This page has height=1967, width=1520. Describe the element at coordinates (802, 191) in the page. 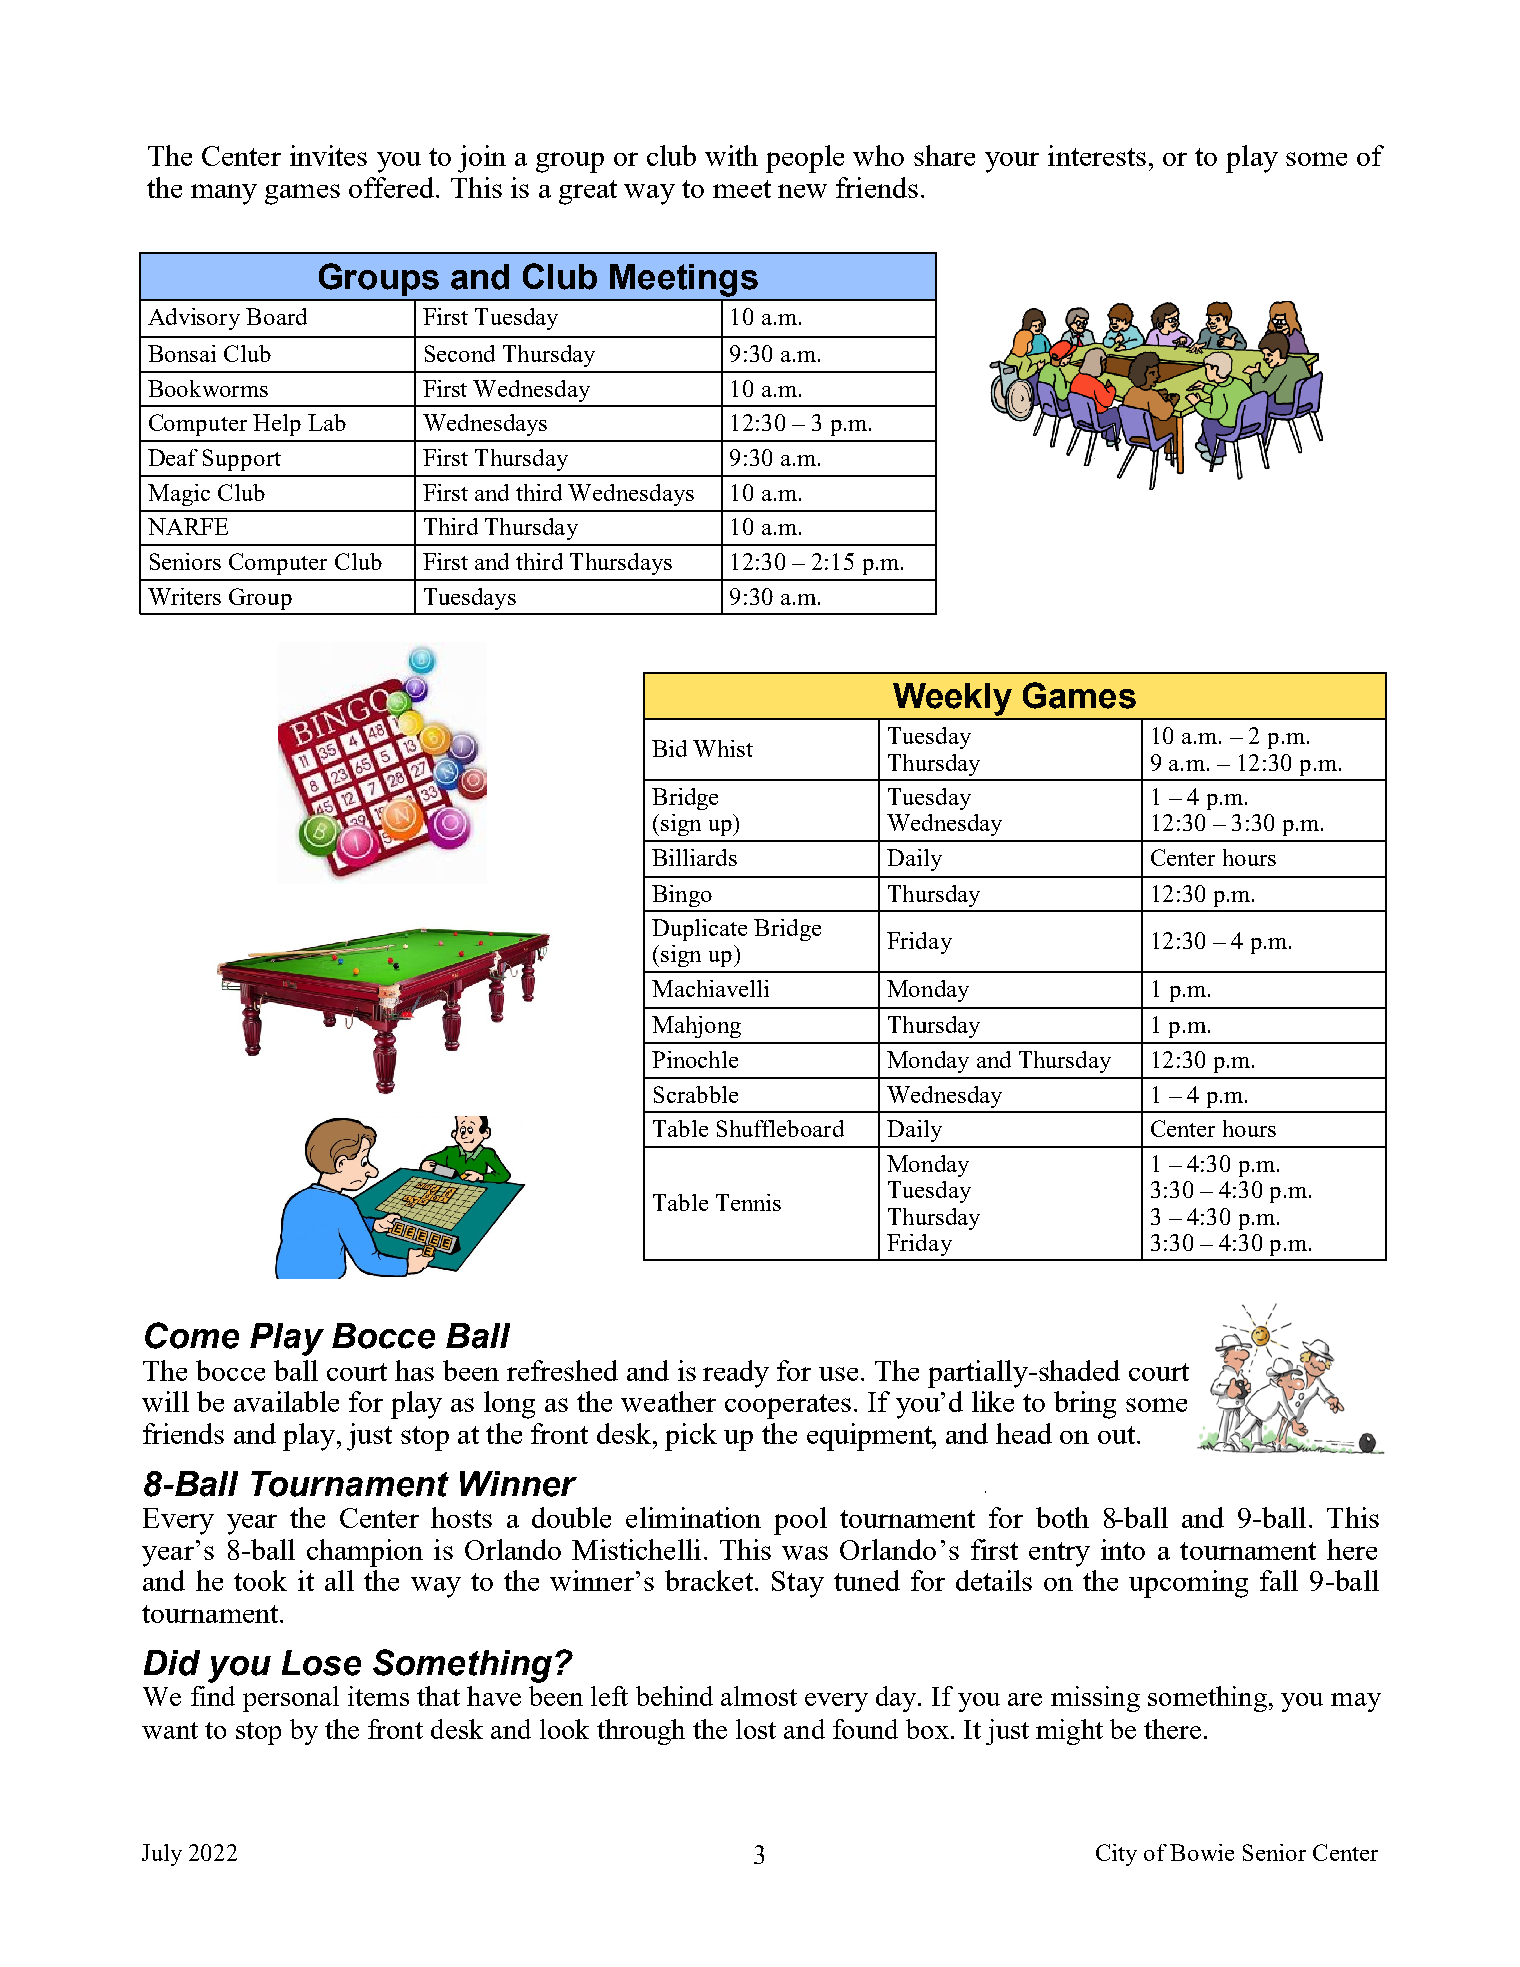

I see `new` at that location.
